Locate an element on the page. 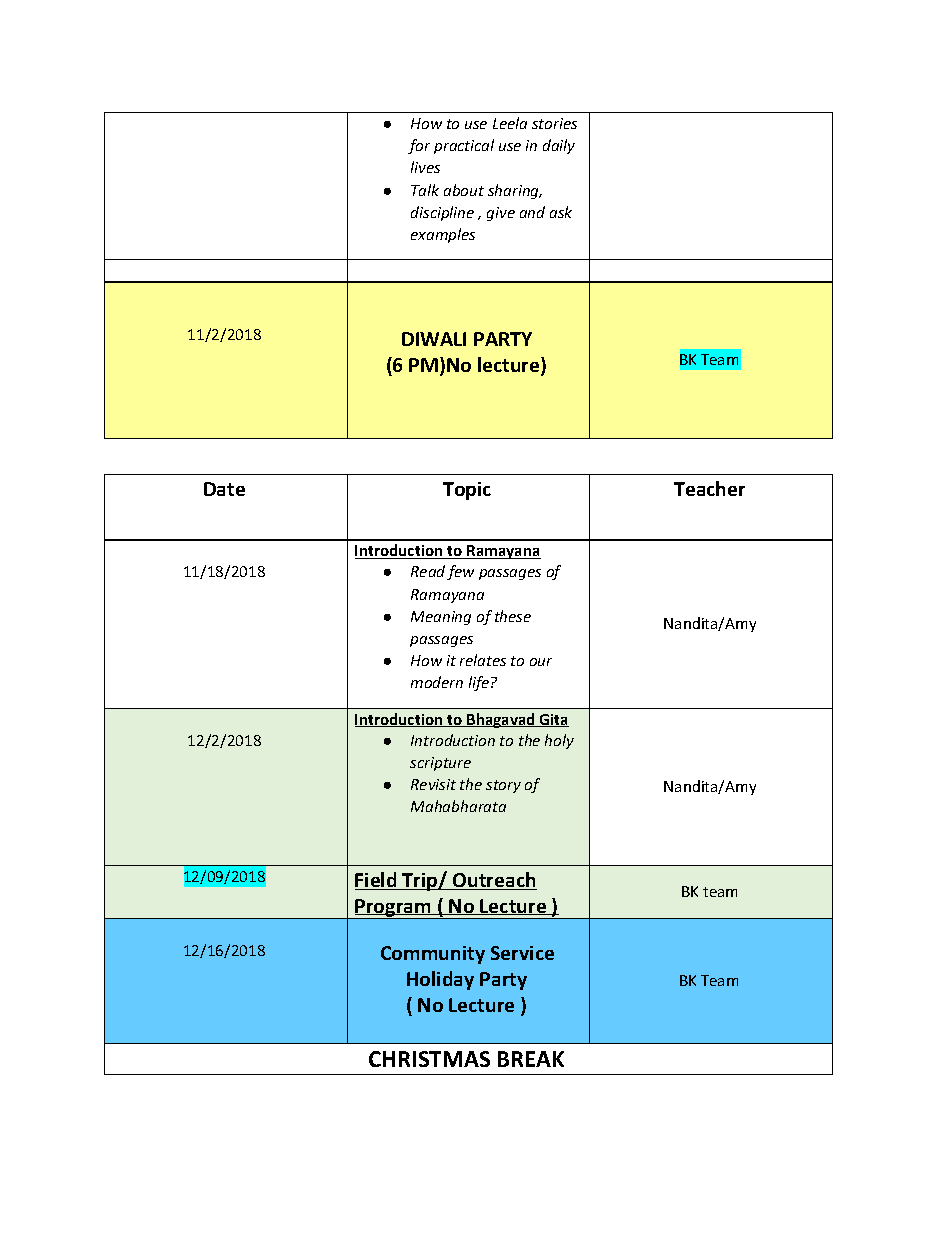 This image has width=952, height=1233. Date is located at coordinates (224, 489).
